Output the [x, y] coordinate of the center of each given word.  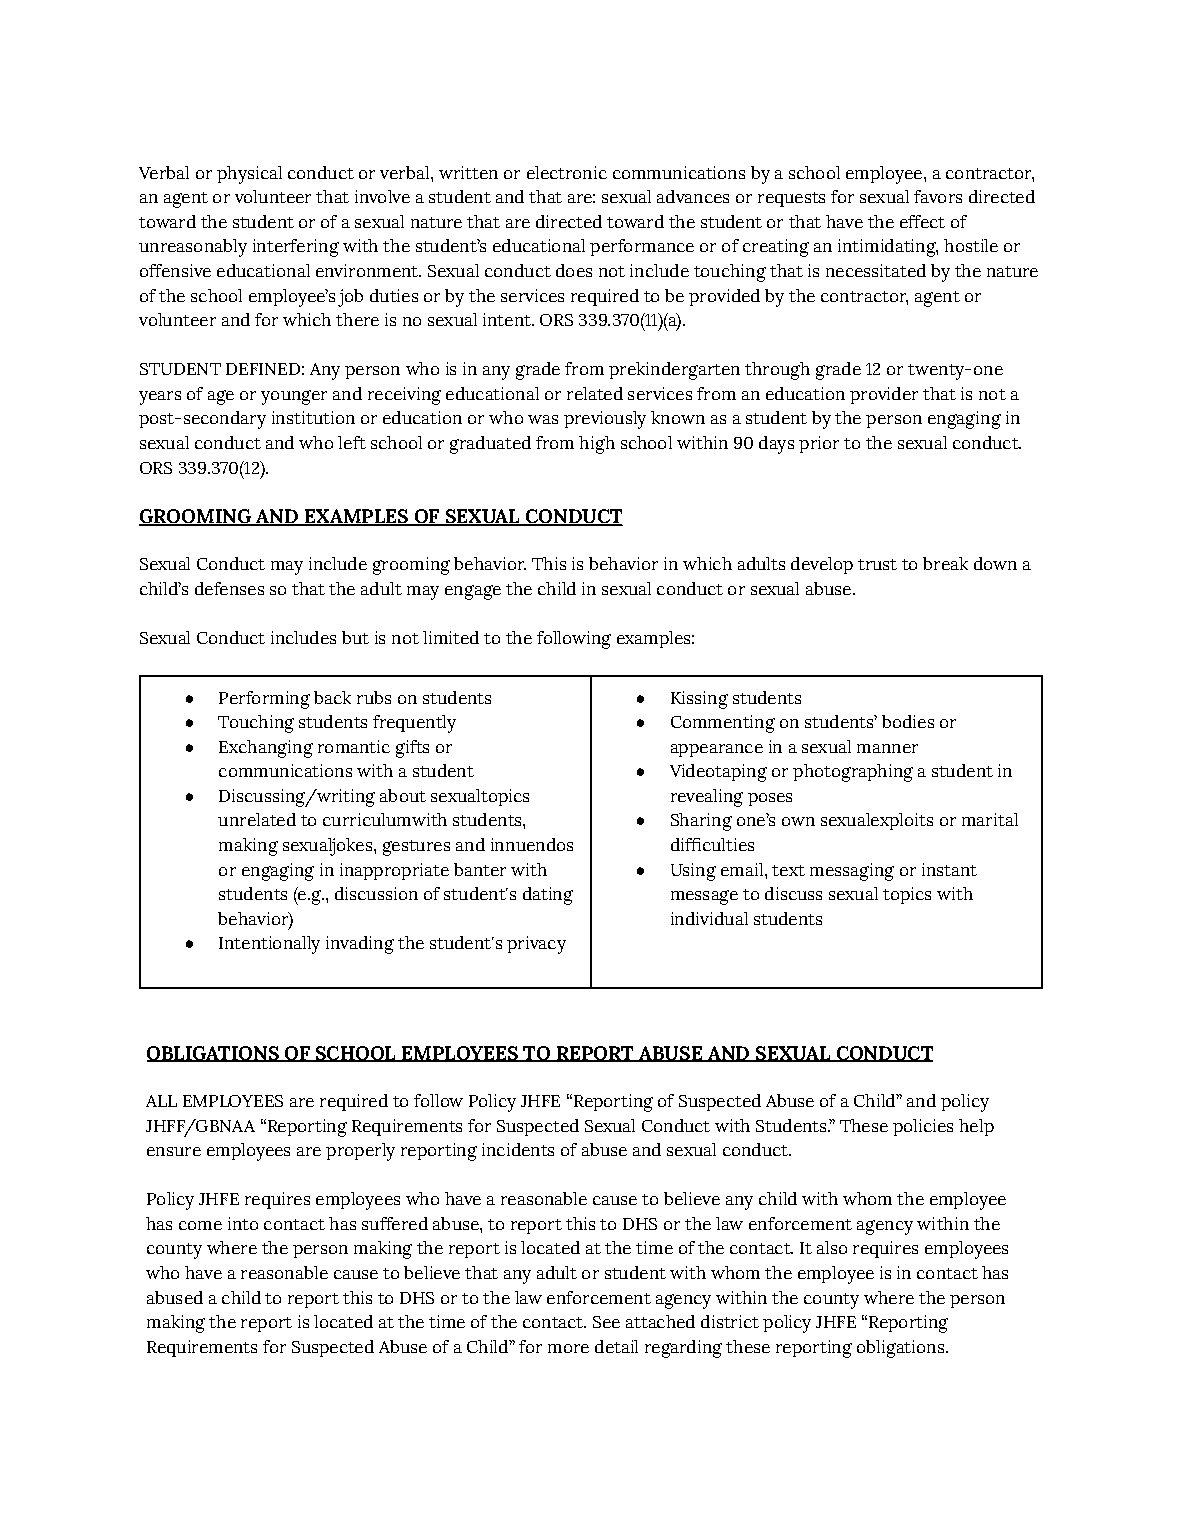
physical [249, 175]
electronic [567, 172]
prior [819, 444]
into [243, 1223]
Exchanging [266, 749]
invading [360, 945]
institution [313, 417]
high [597, 445]
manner [887, 748]
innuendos [532, 844]
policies [923, 1127]
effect [922, 221]
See [606, 1322]
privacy [536, 945]
